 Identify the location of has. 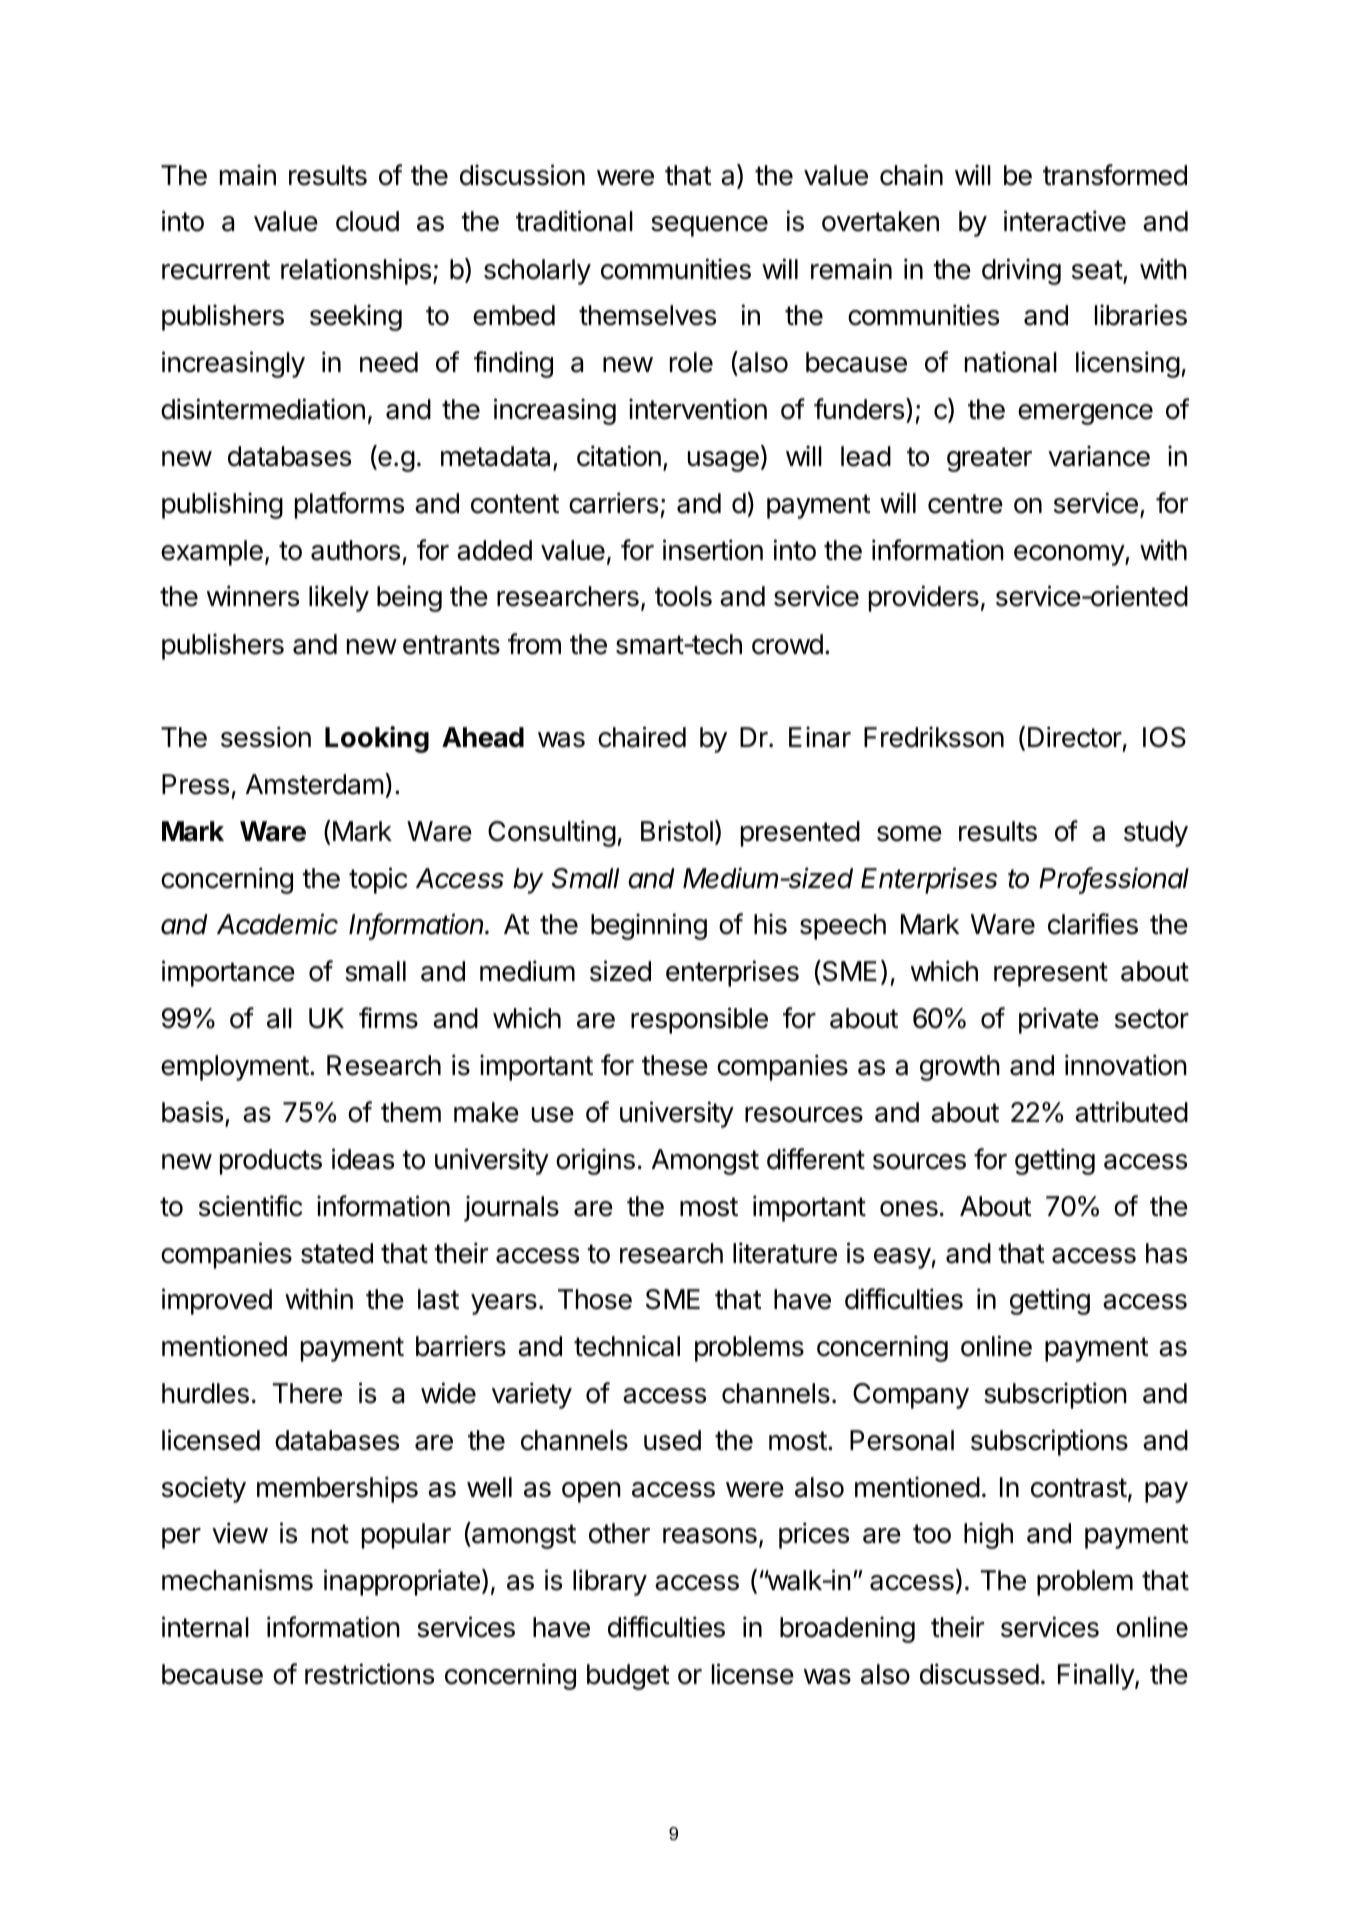
(1166, 1253).
